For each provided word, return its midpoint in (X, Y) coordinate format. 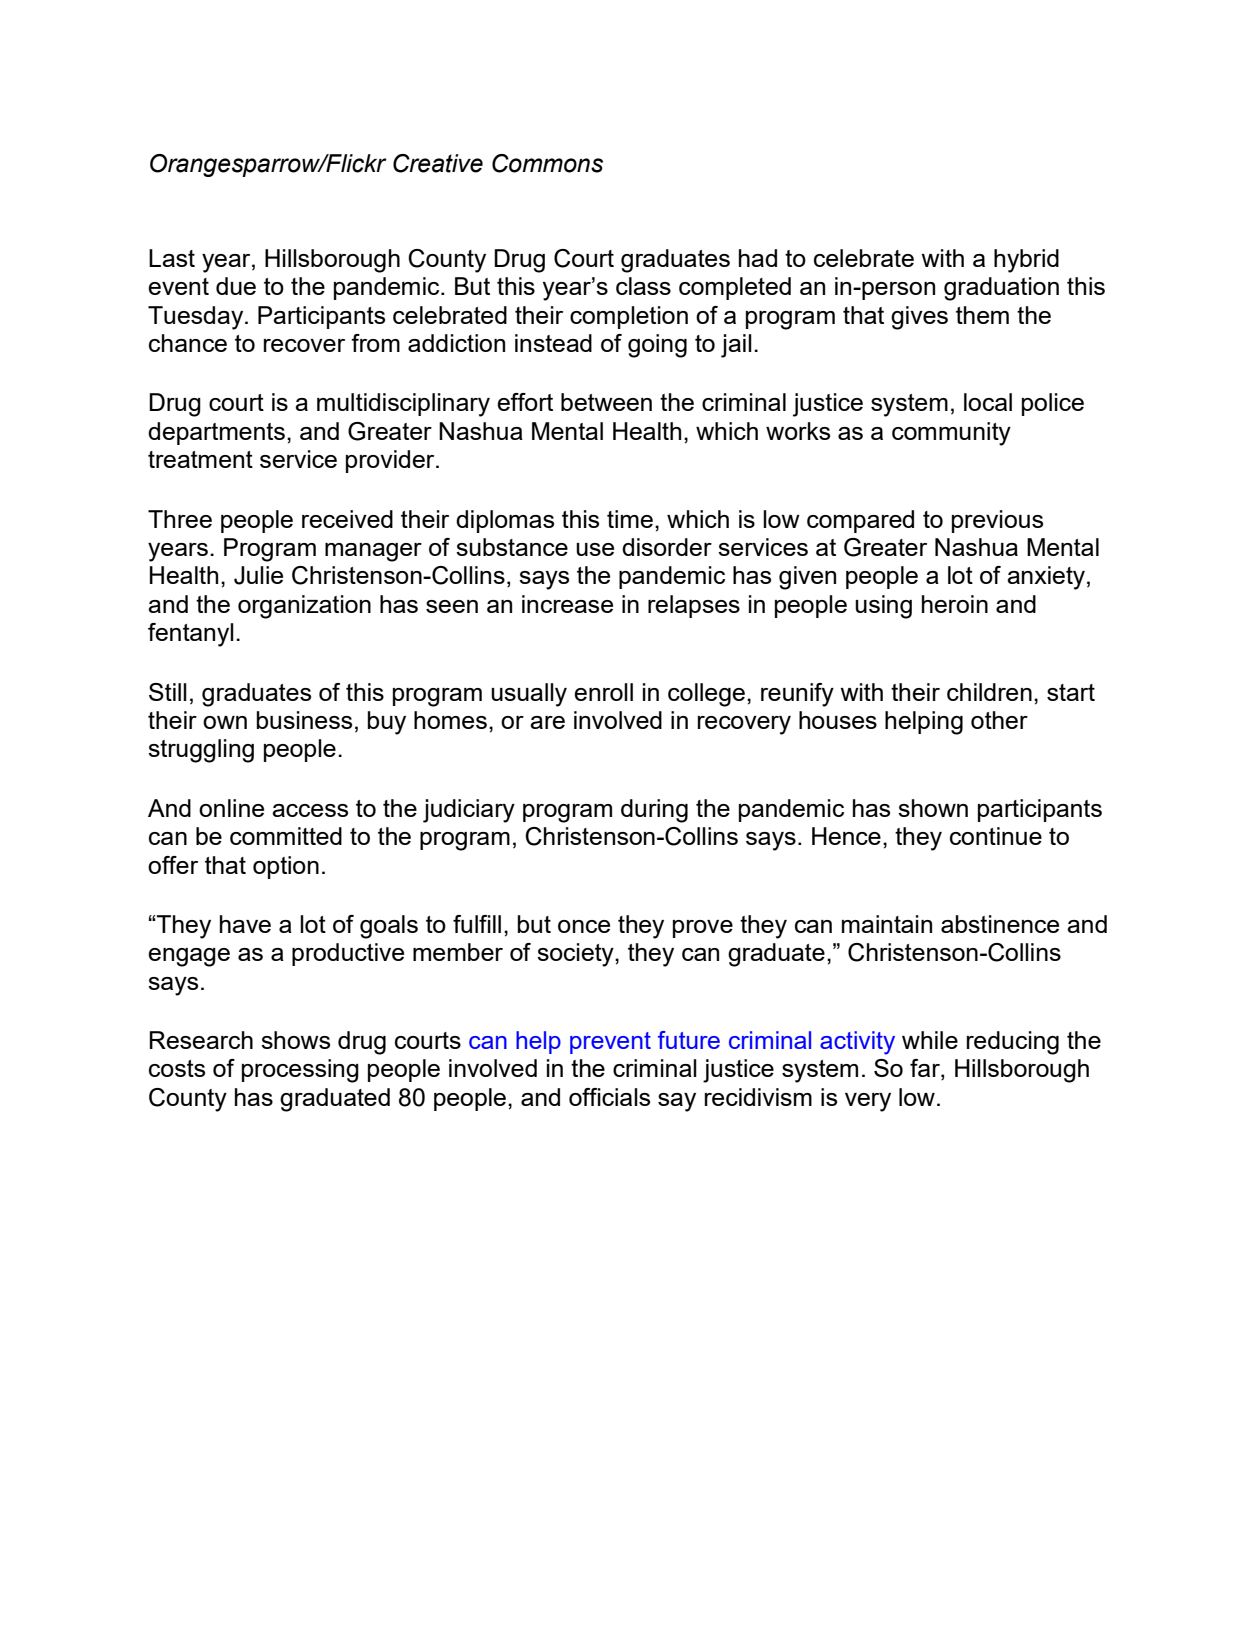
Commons (547, 163)
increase (567, 604)
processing (300, 1071)
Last (172, 258)
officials (609, 1097)
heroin (955, 604)
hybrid (1026, 261)
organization (304, 607)
